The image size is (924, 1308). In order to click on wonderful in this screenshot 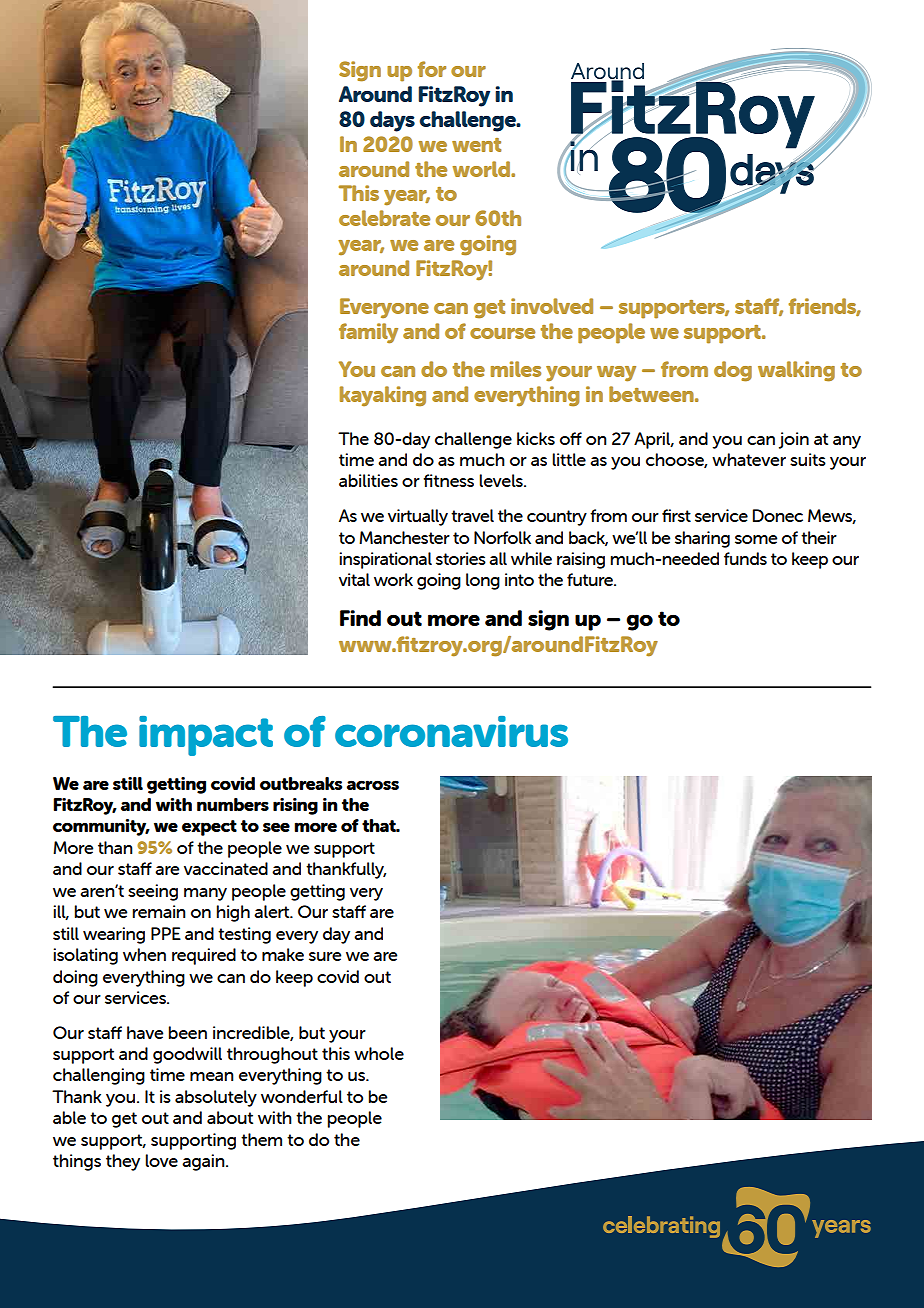, I will do `click(302, 1096)`.
